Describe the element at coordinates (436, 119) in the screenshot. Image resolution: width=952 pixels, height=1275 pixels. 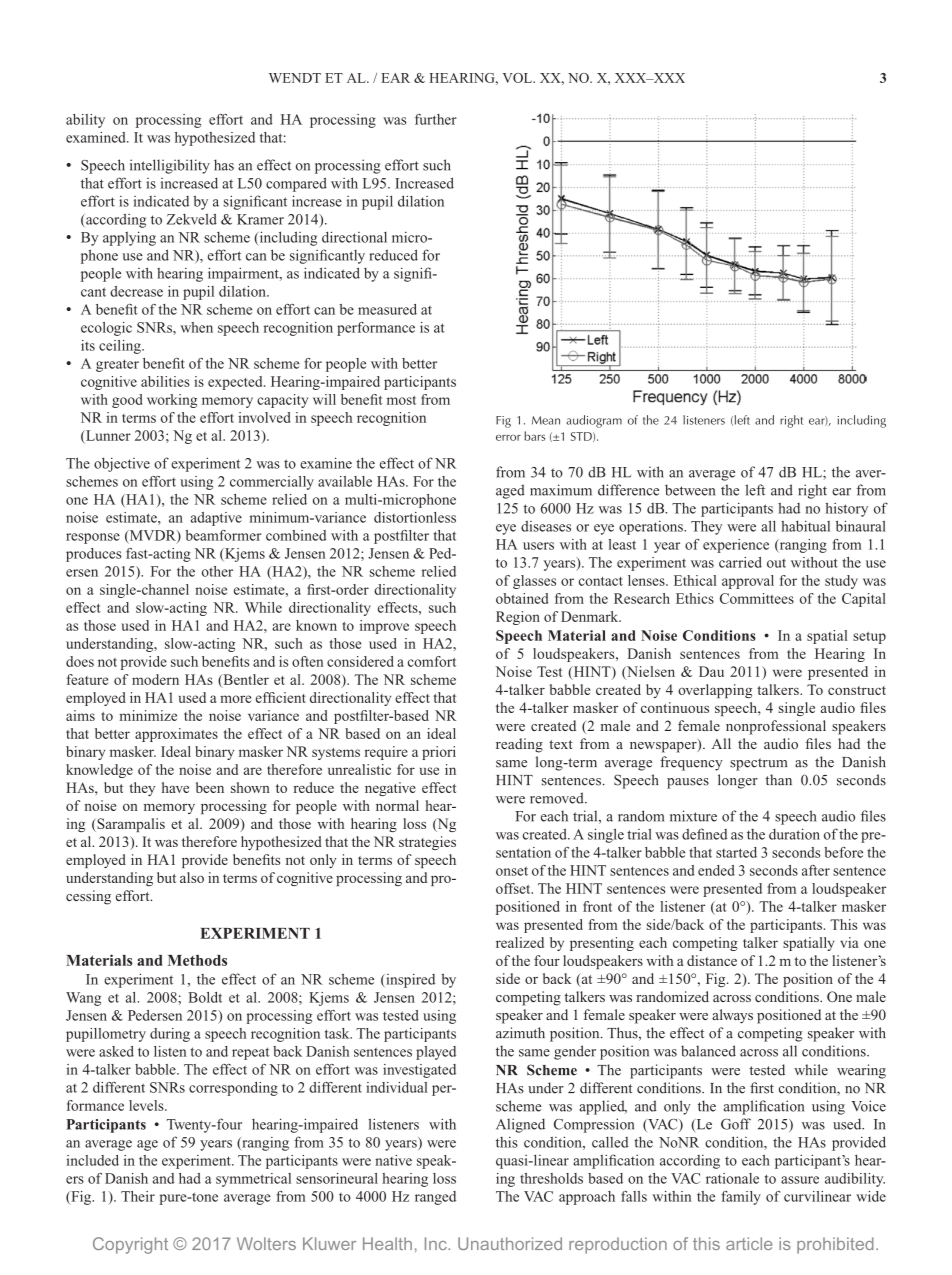
I see `further` at that location.
